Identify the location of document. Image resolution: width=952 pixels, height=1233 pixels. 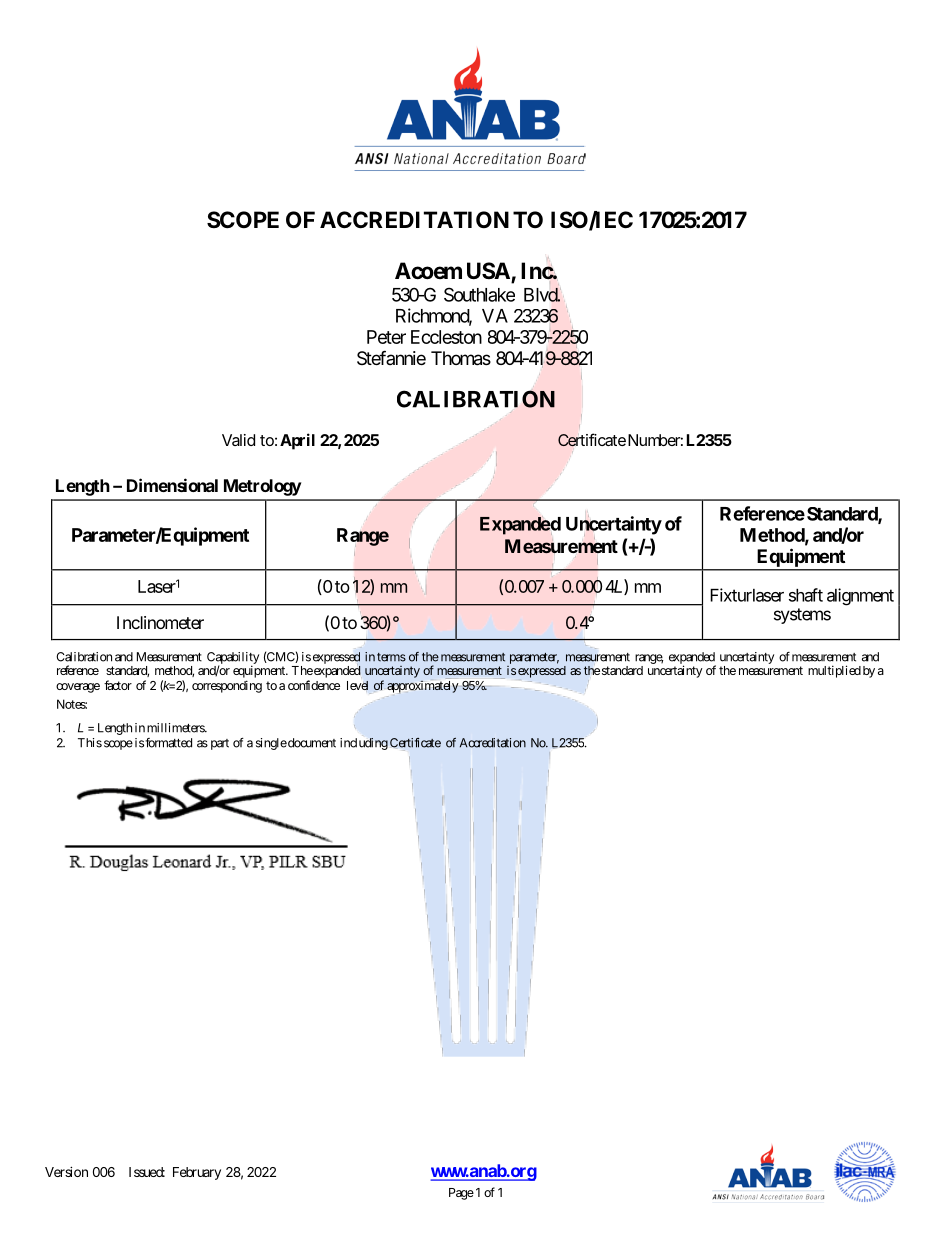
(311, 743).
